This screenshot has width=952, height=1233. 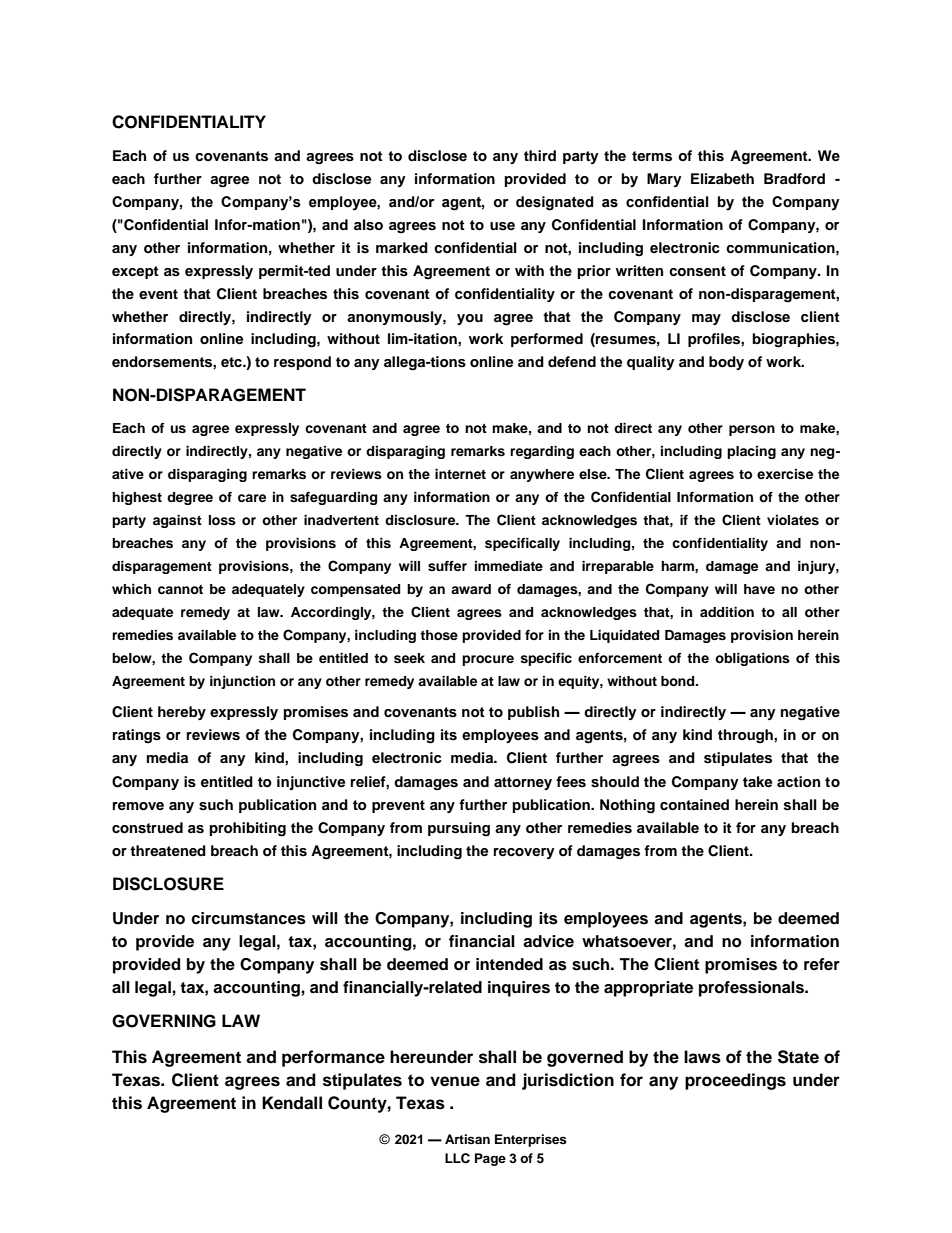 What do you see at coordinates (242, 682) in the screenshot?
I see `injunction` at bounding box center [242, 682].
